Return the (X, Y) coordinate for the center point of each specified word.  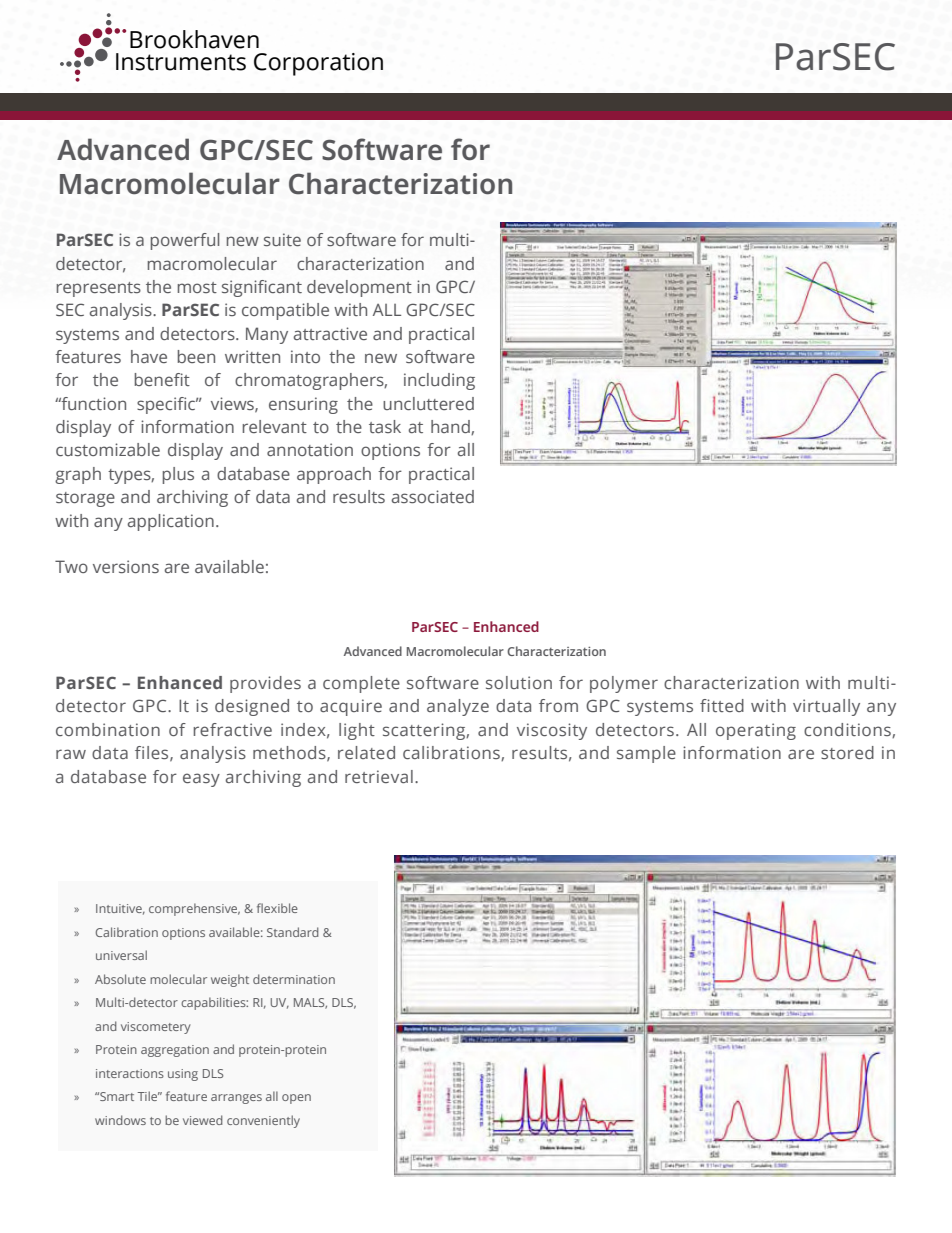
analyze (458, 707)
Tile (149, 1096)
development (359, 288)
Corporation (318, 64)
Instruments (181, 62)
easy (201, 780)
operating (756, 731)
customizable (108, 449)
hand (451, 427)
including (439, 381)
